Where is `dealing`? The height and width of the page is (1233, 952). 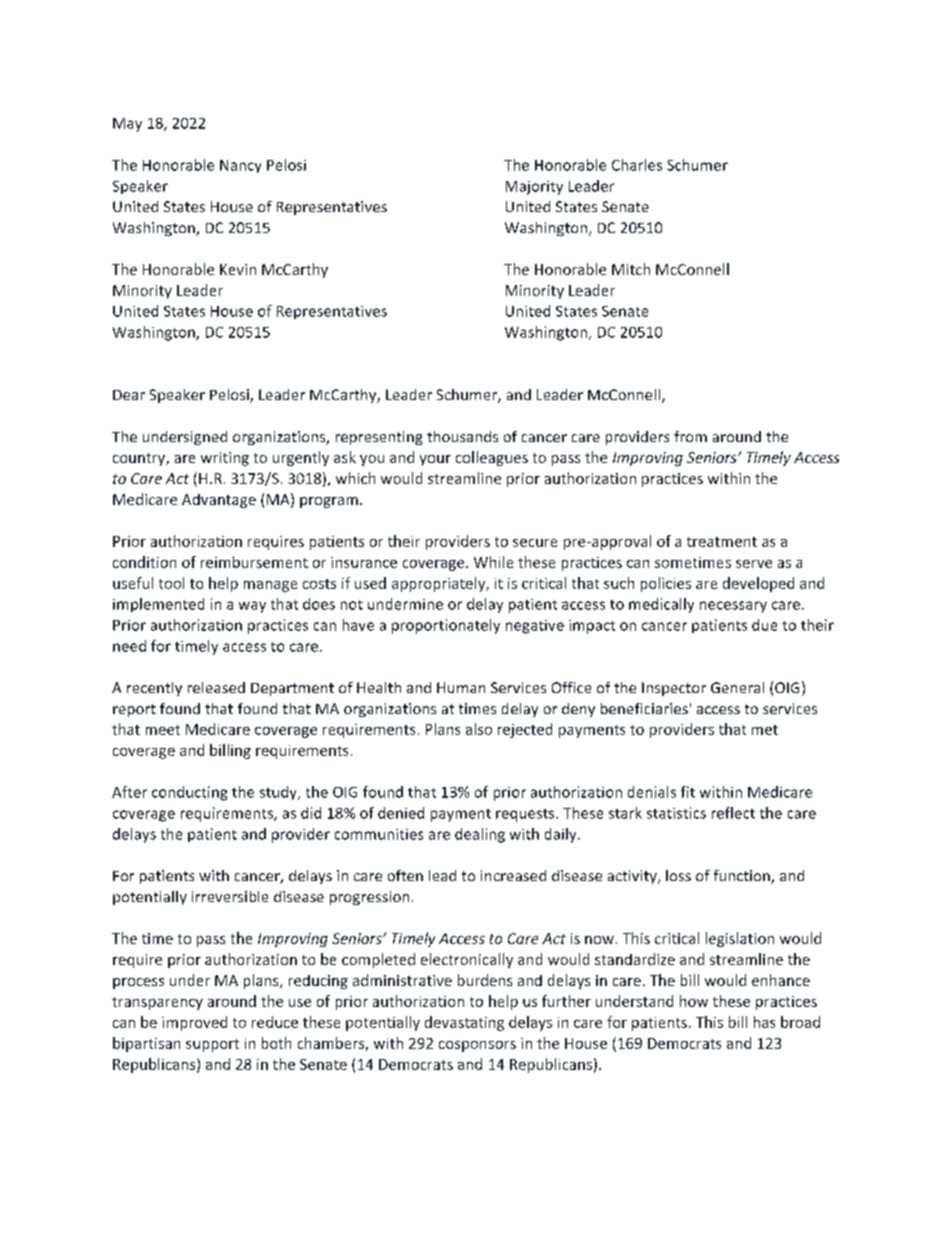
dealing is located at coordinates (480, 835).
